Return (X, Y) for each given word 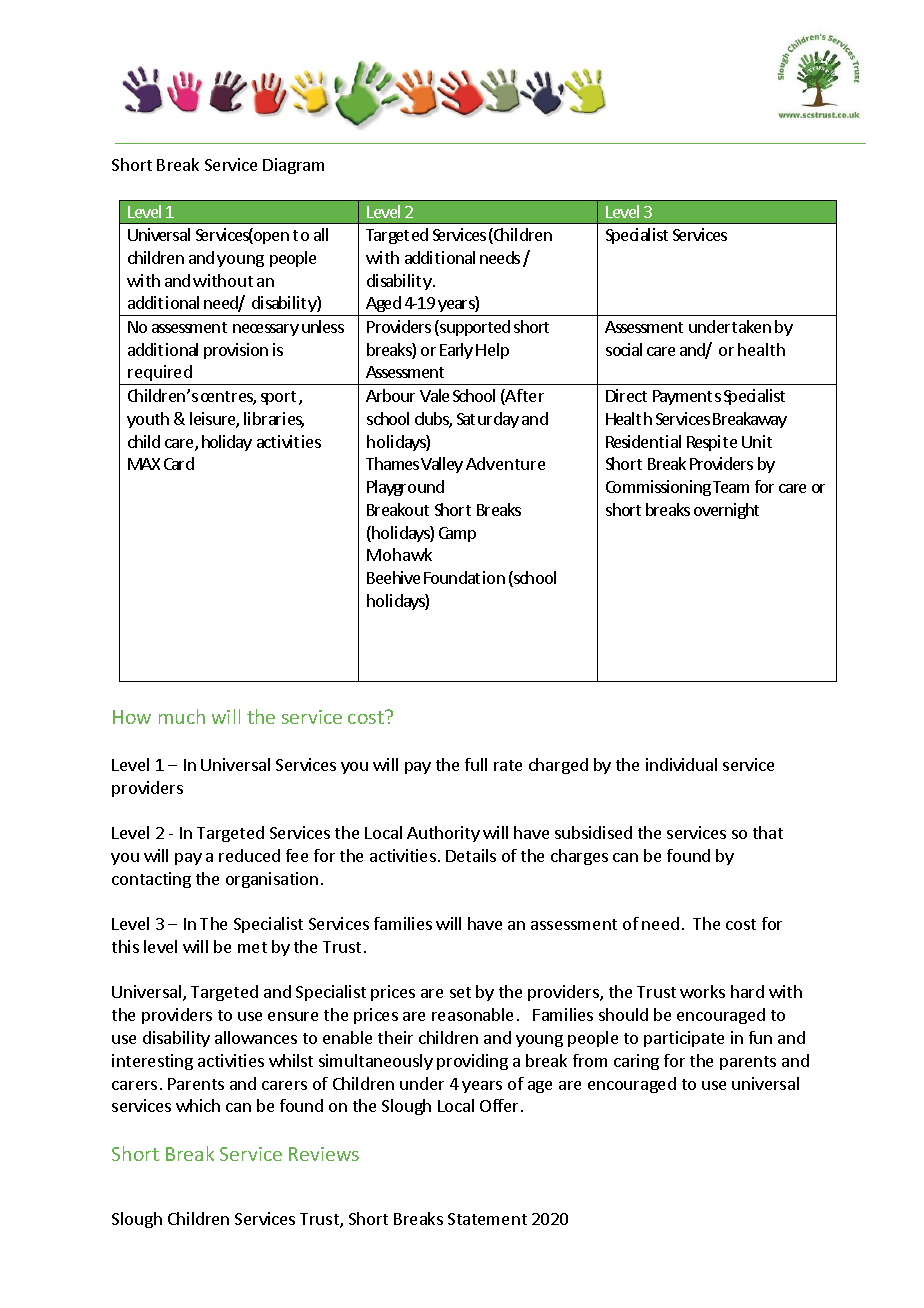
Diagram (293, 166)
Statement (487, 1219)
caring (636, 1062)
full (476, 764)
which (198, 1105)
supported (474, 328)
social (624, 349)
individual (681, 764)
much (182, 716)
